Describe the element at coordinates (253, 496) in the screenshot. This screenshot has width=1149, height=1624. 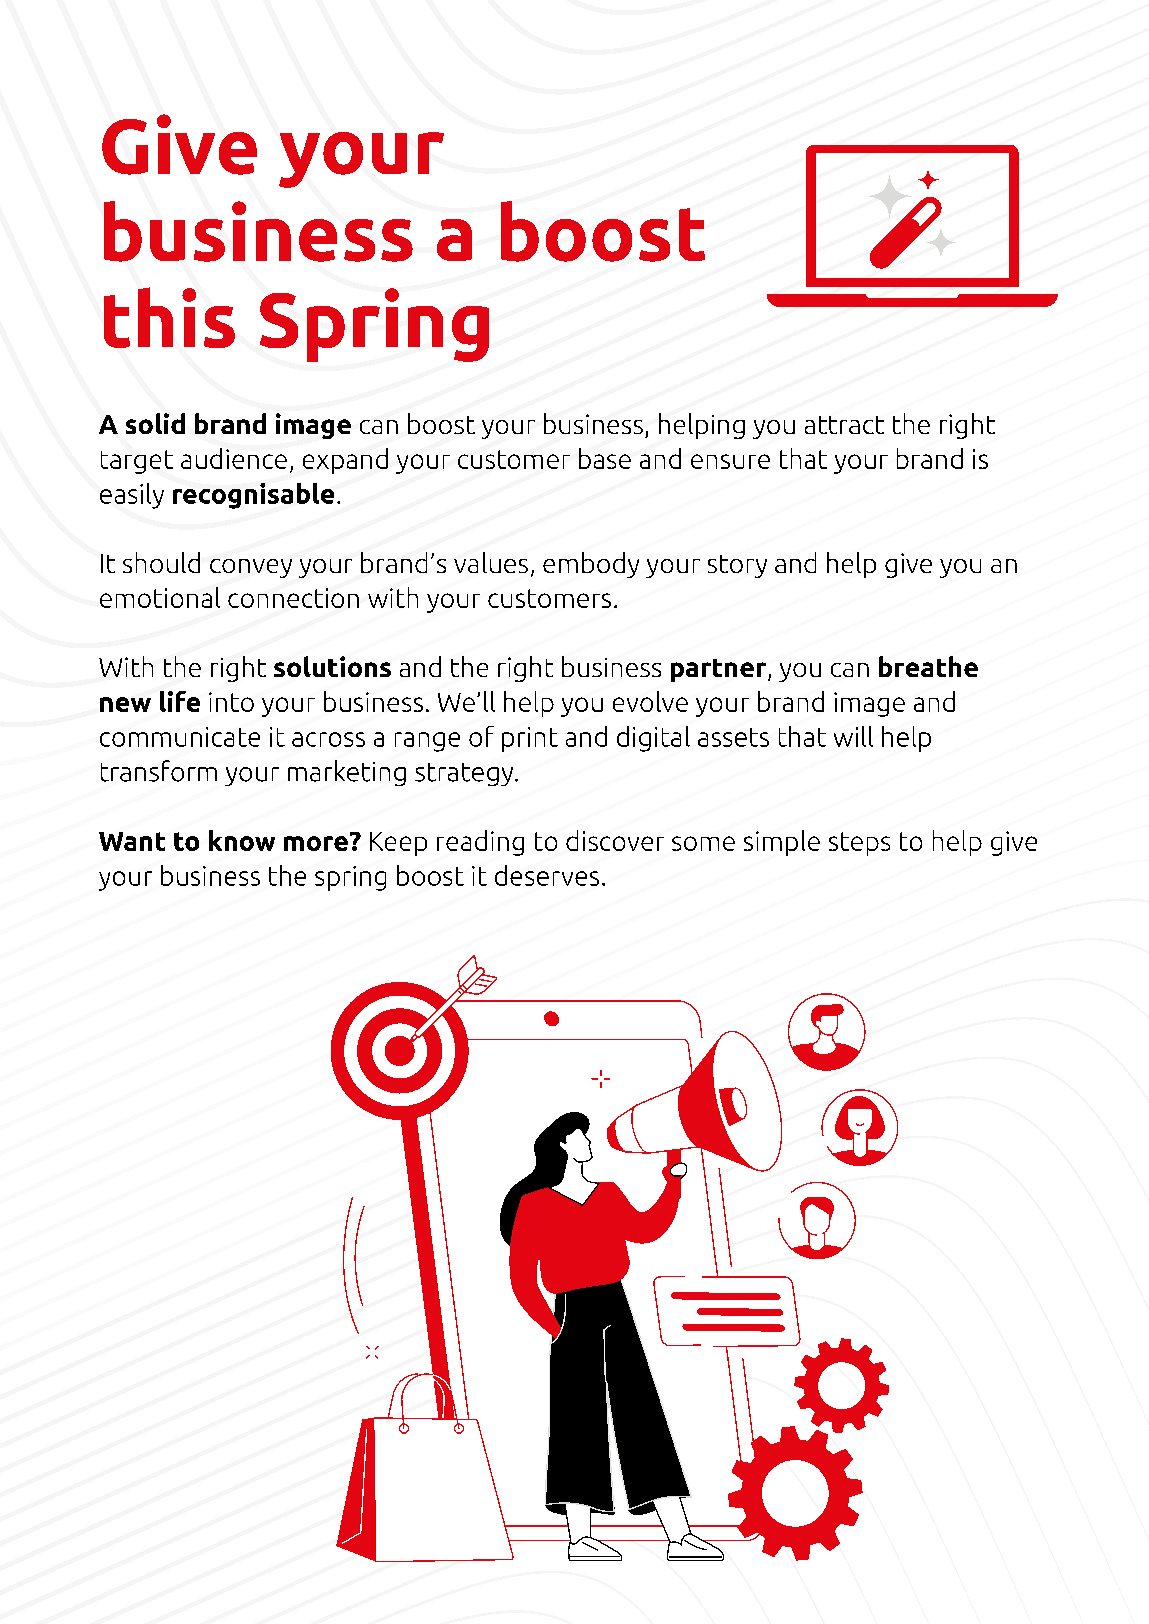
I see `recognisable` at that location.
